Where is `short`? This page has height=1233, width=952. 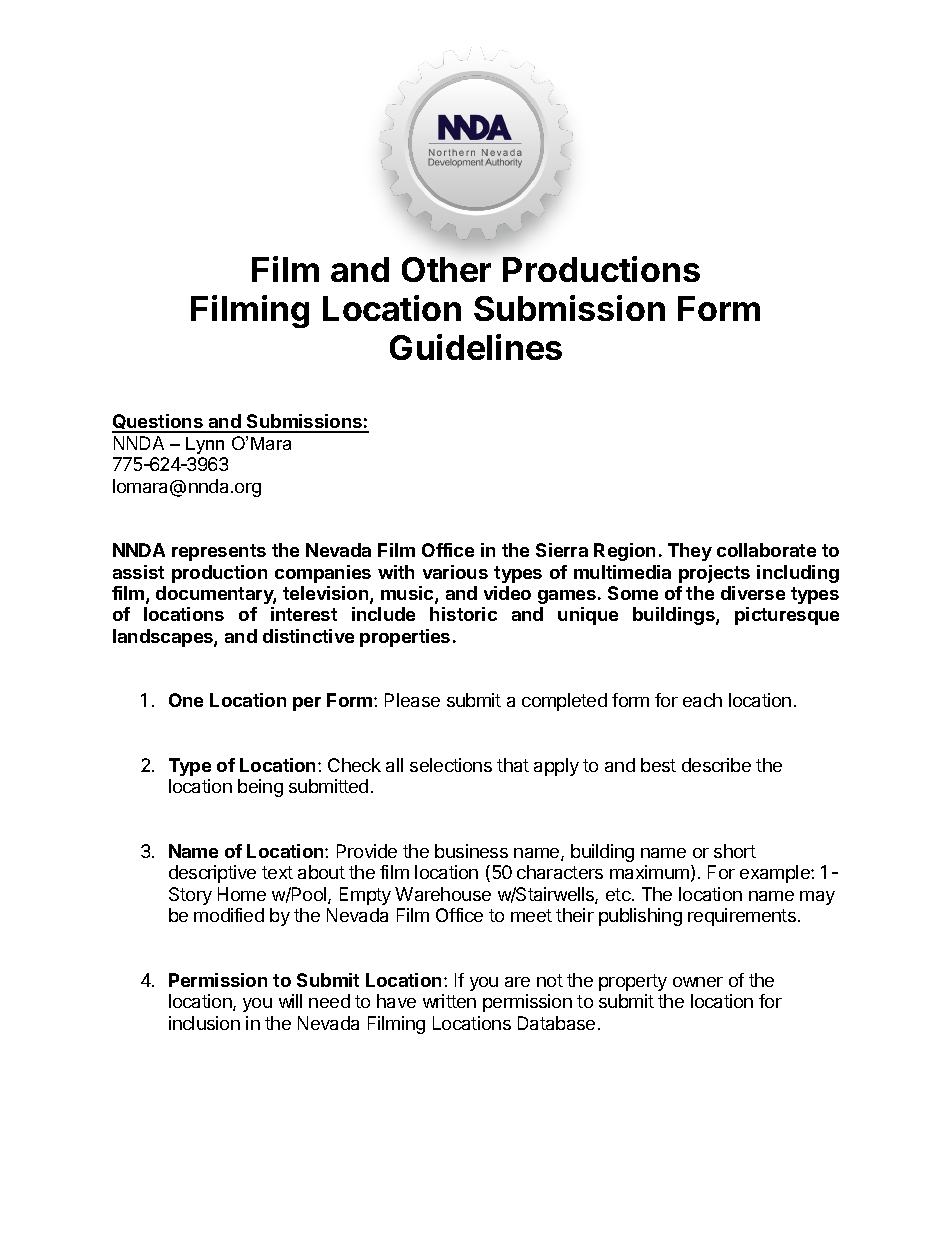 short is located at coordinates (735, 851).
